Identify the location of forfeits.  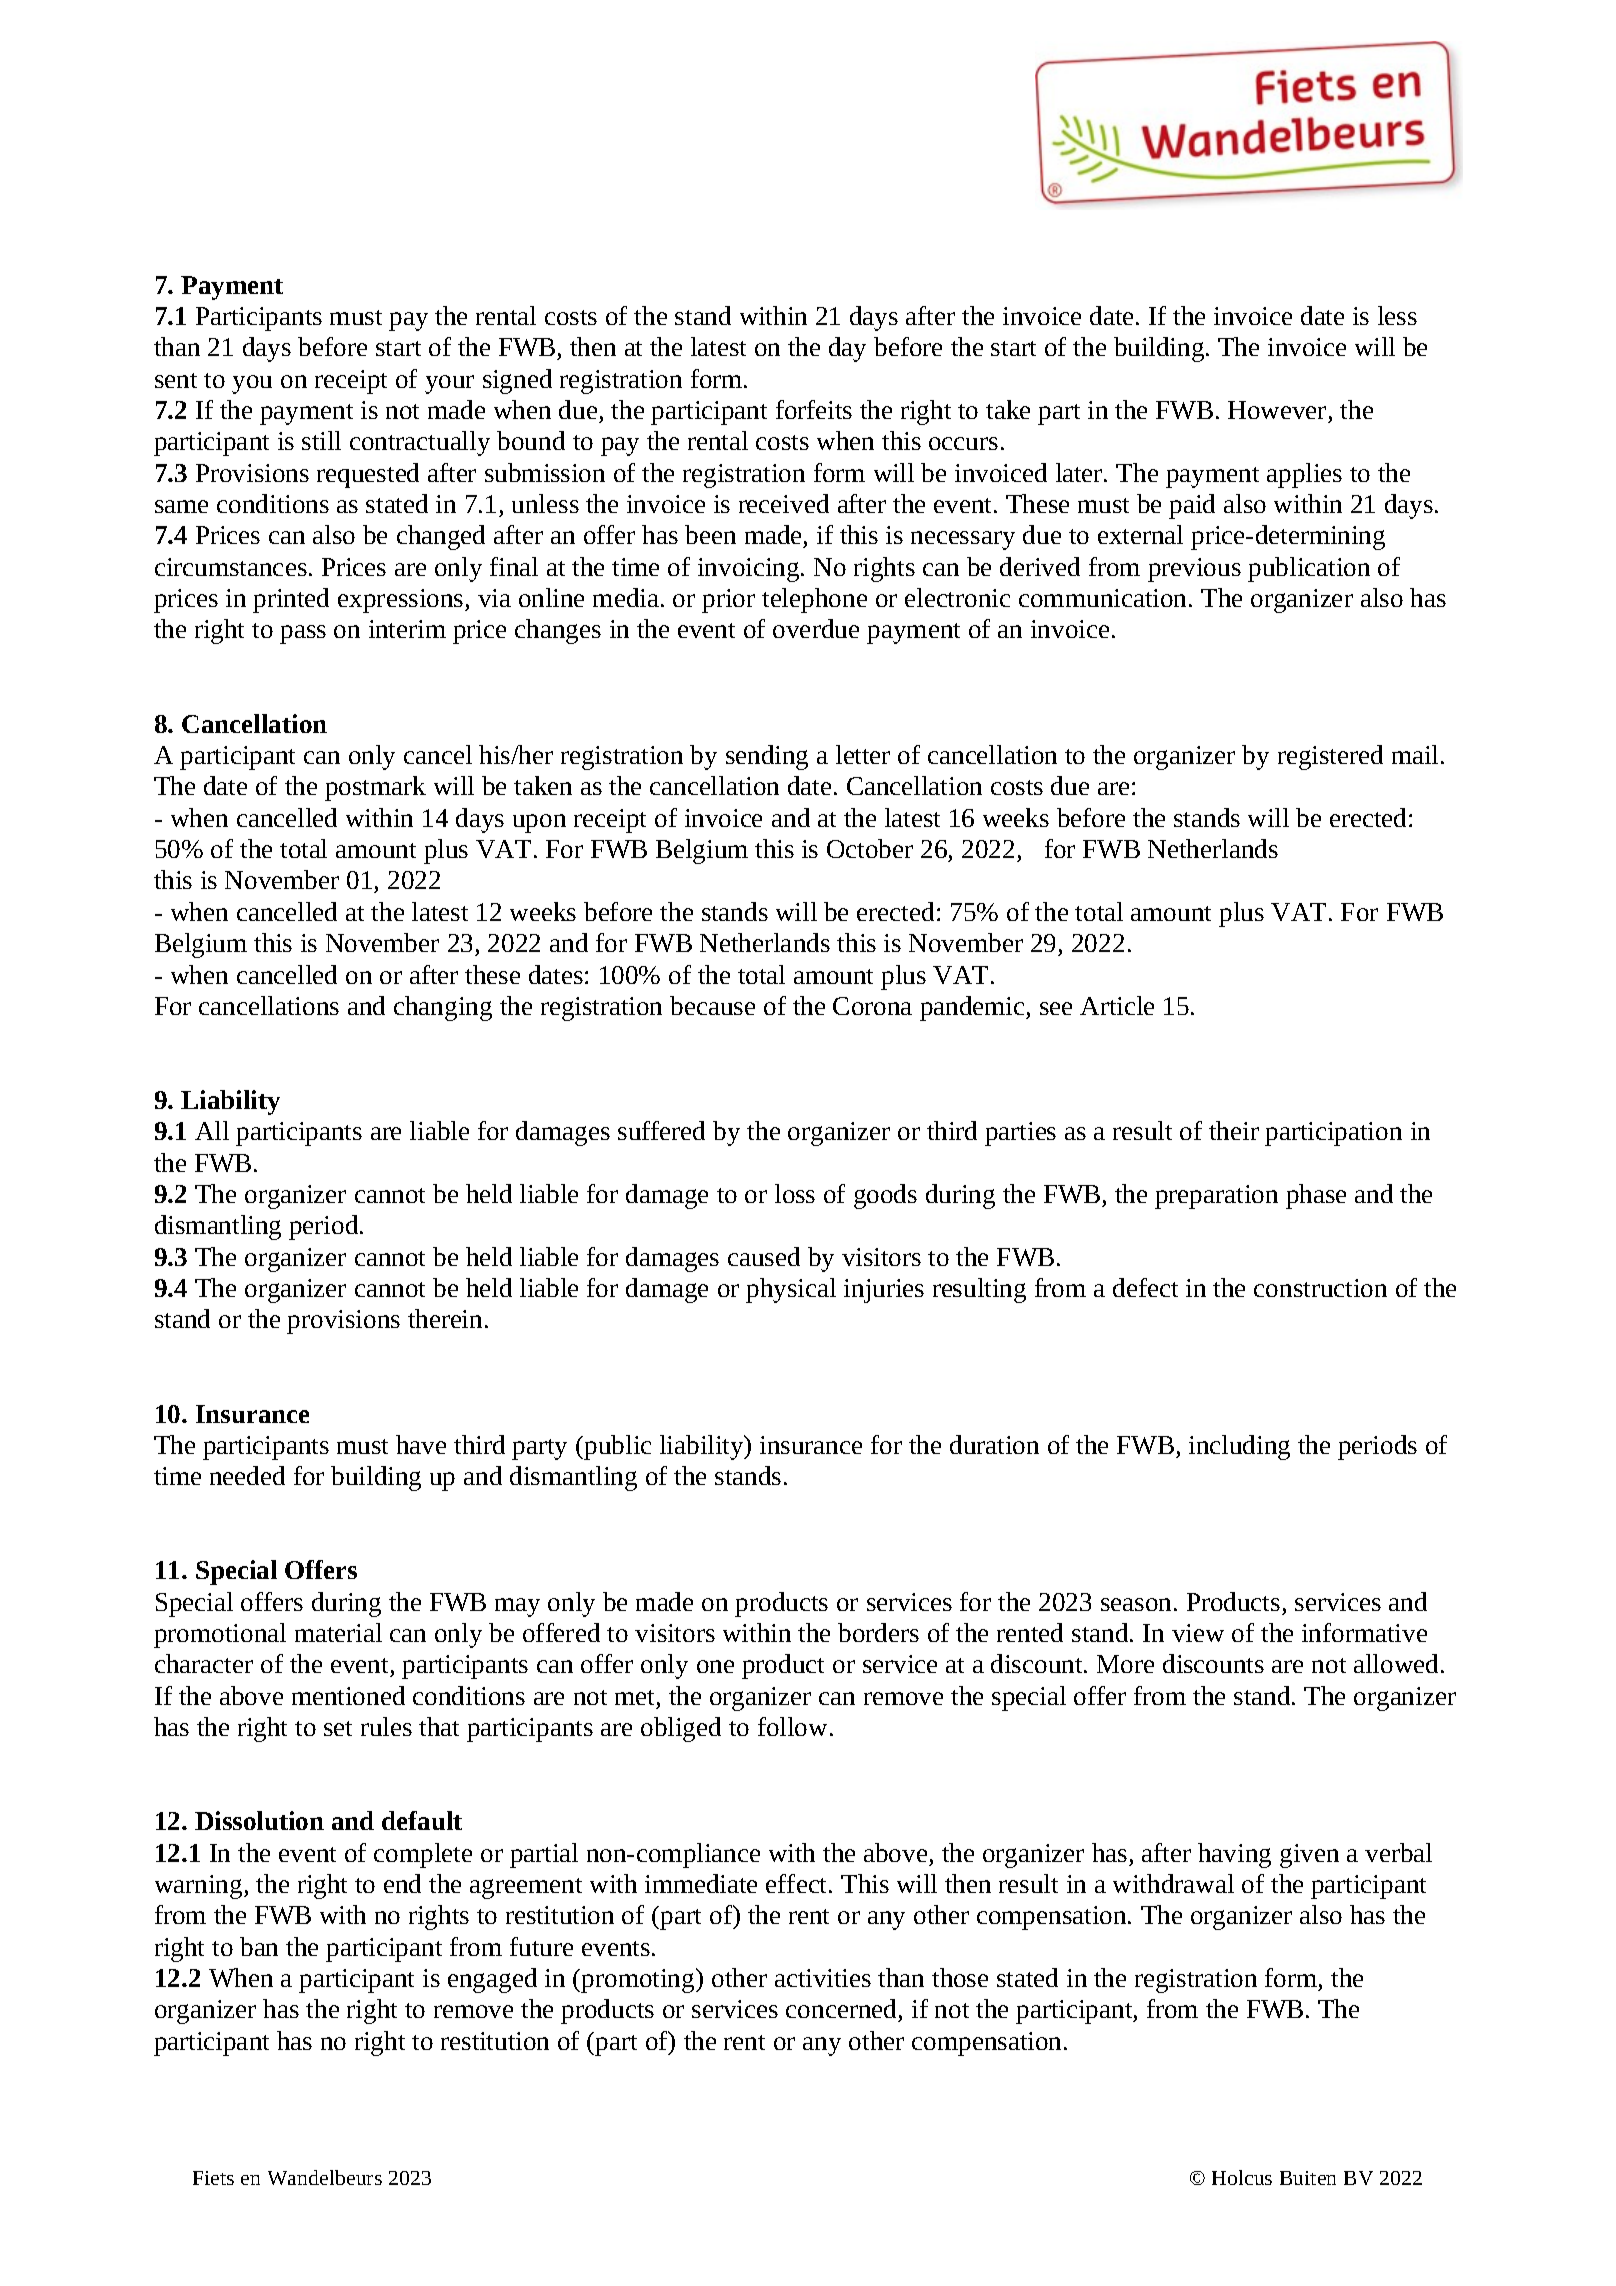
(814, 409).
